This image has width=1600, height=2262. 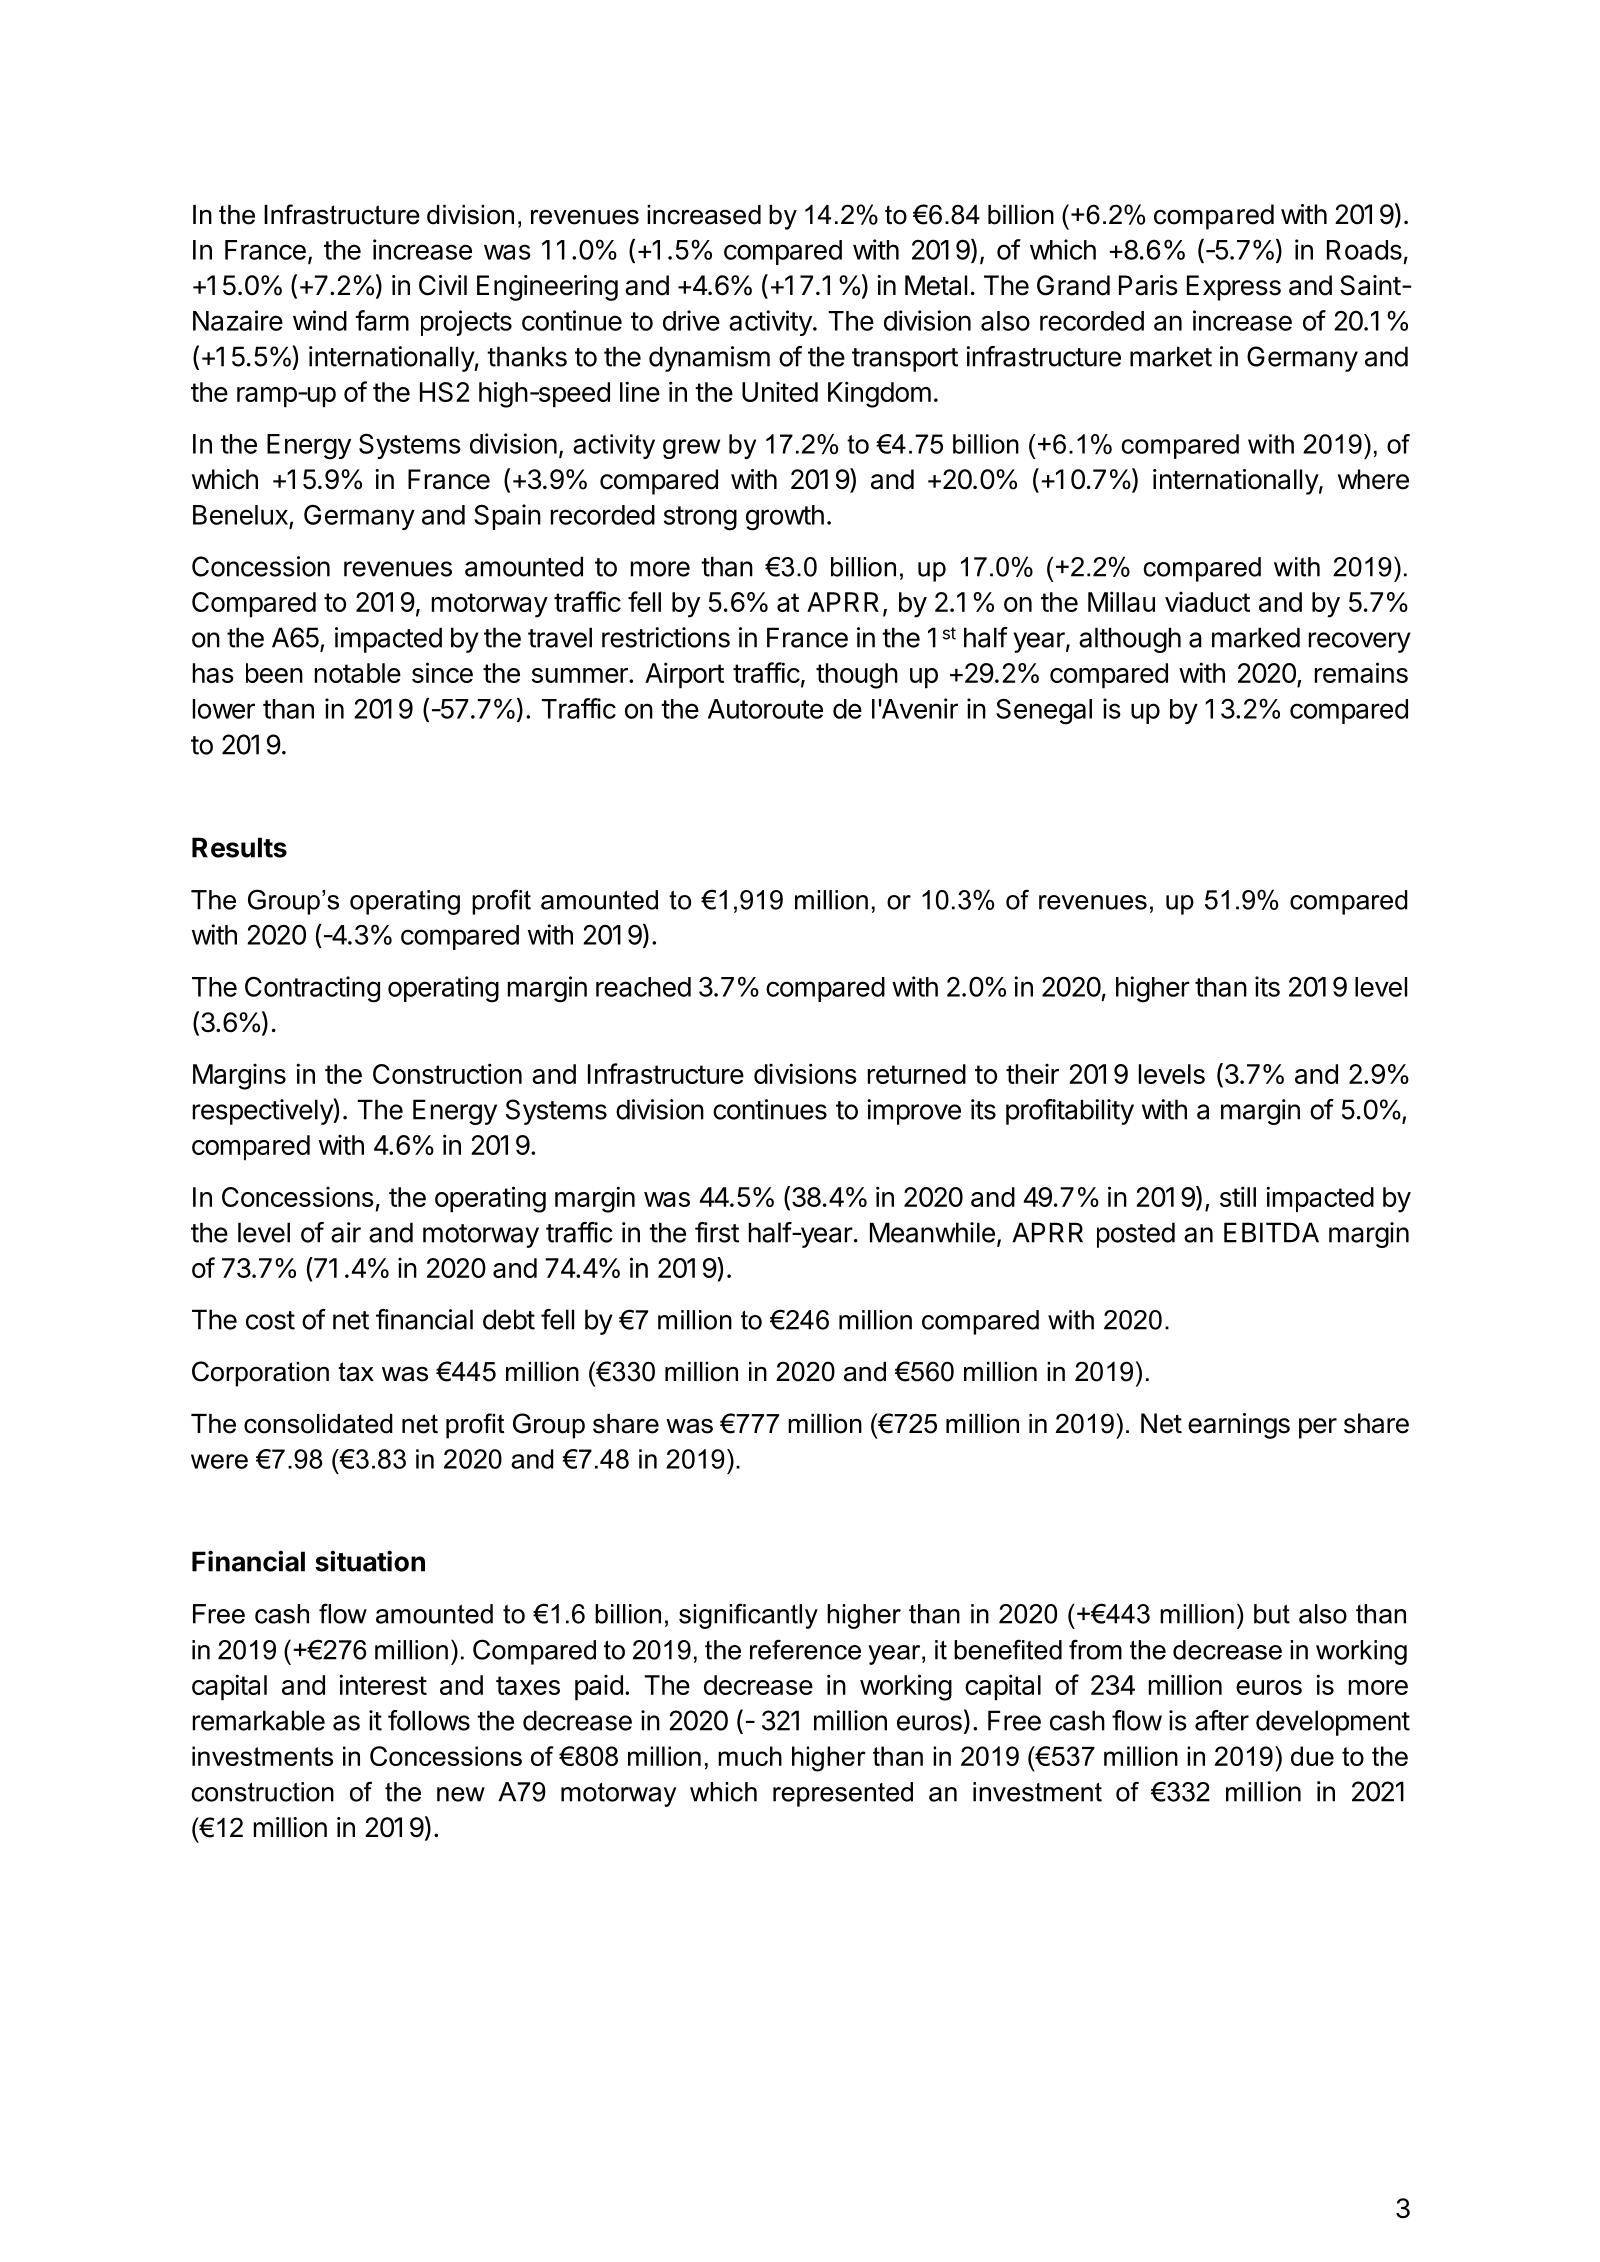 I want to click on farm, so click(x=382, y=320).
